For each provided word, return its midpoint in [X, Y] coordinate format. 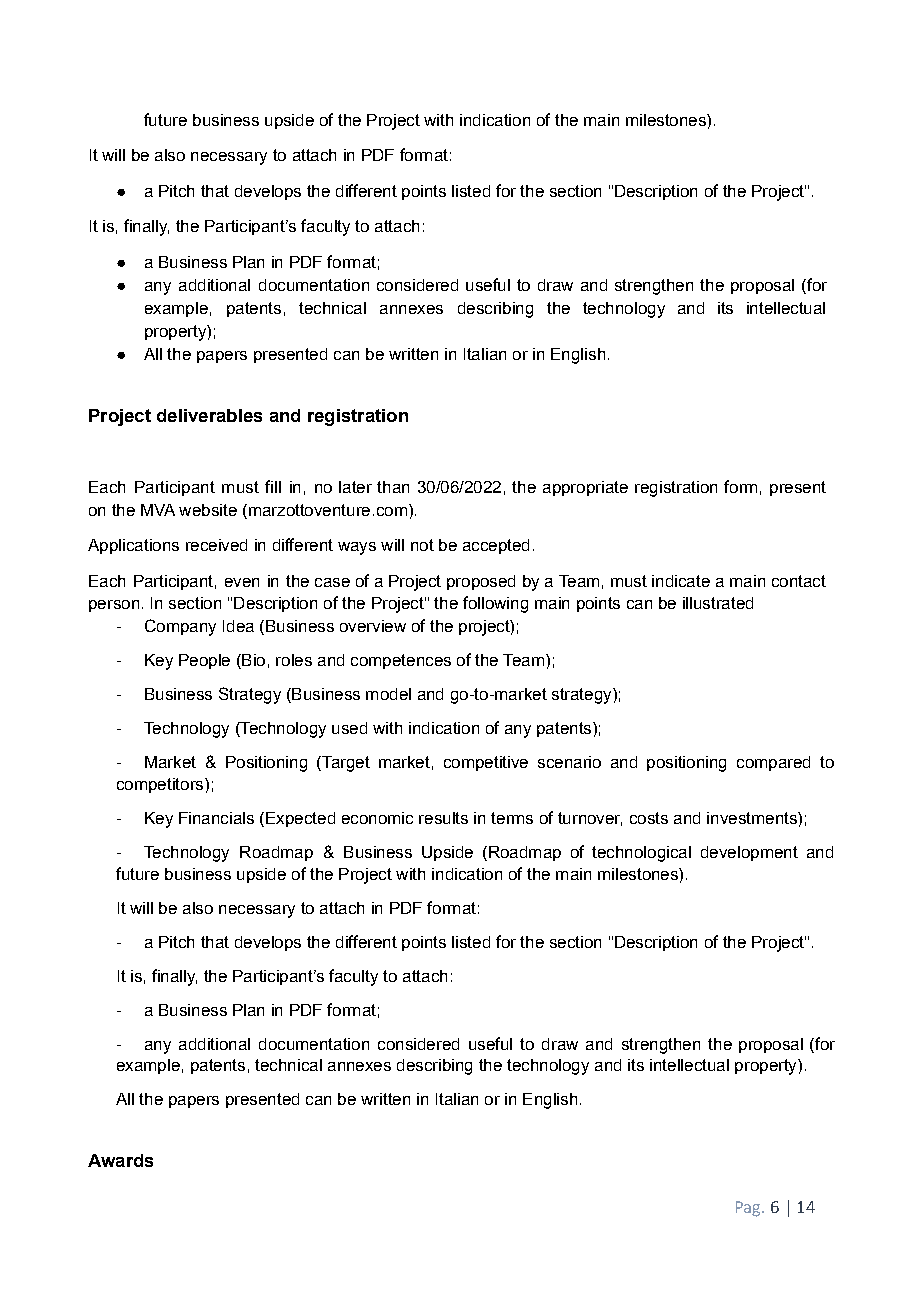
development [749, 853]
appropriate [585, 488]
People [204, 661]
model [388, 694]
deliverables [209, 415]
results [443, 818]
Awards [120, 1160]
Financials [216, 818]
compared [773, 763]
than [393, 487]
